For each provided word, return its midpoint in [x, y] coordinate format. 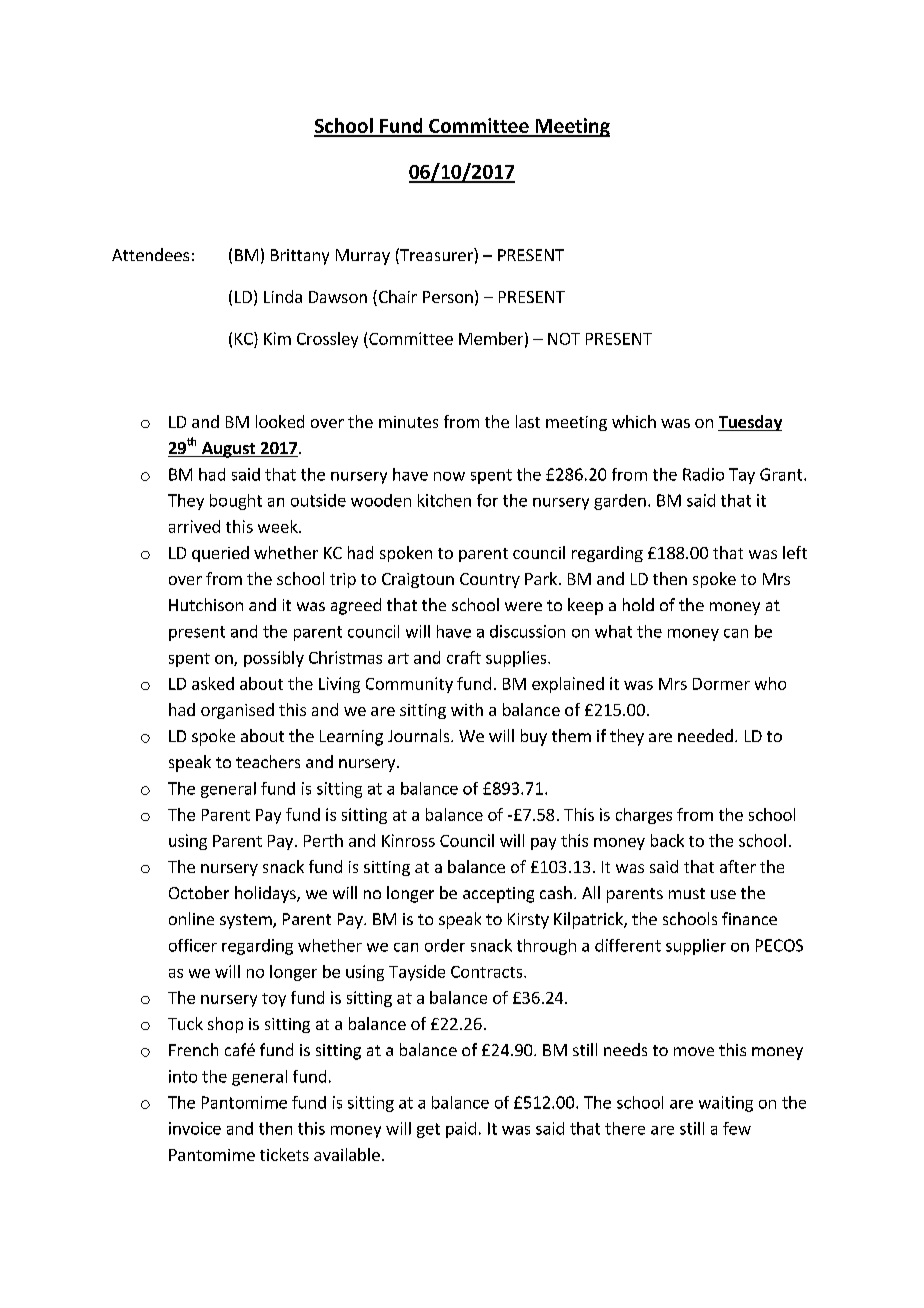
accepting [498, 895]
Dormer [721, 684]
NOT [564, 339]
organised [237, 711]
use [723, 894]
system [247, 921]
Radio [703, 474]
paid [461, 1130]
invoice [195, 1128]
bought [236, 502]
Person [448, 297]
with [467, 709]
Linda [283, 296]
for [487, 500]
